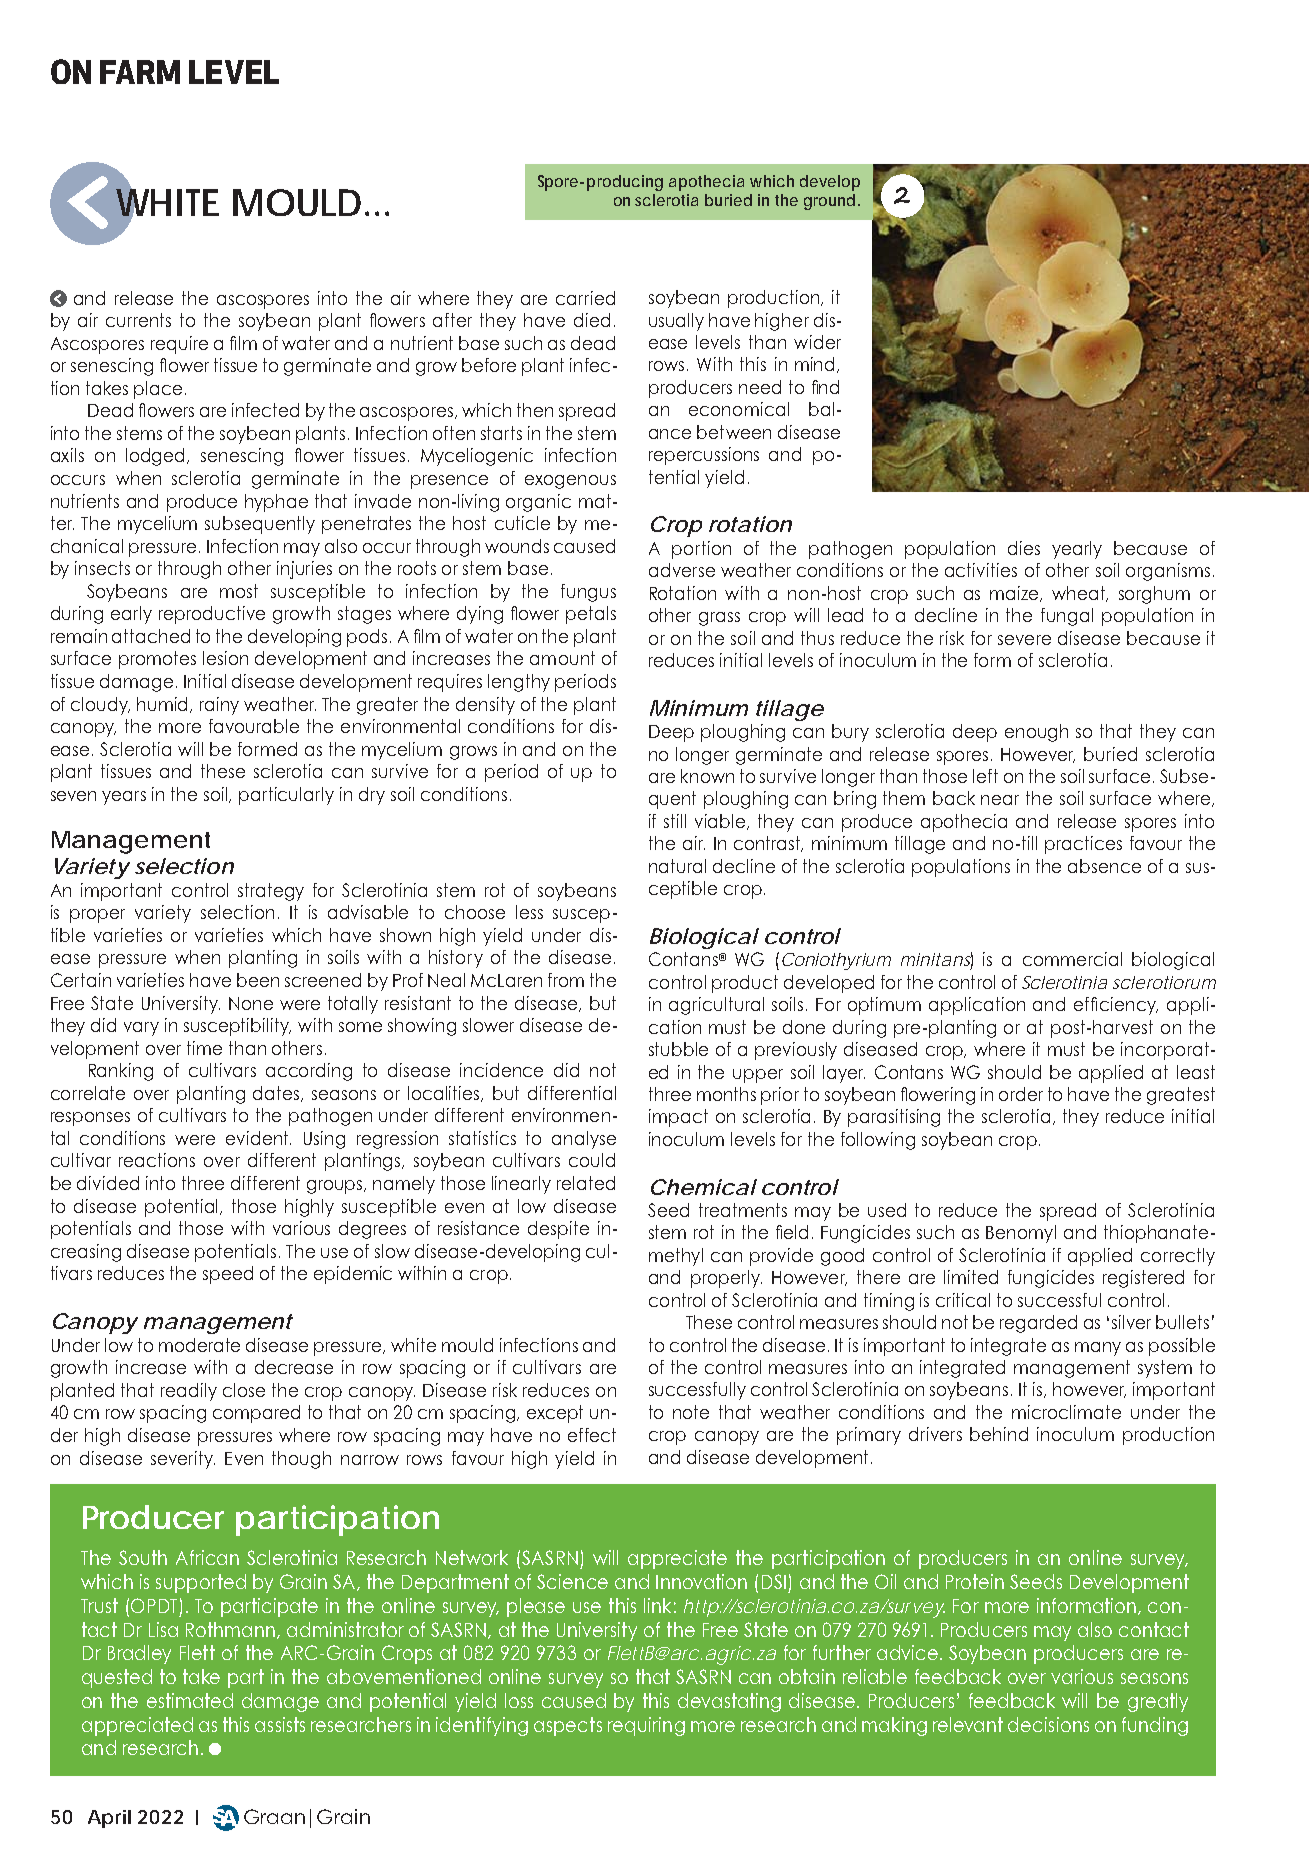 This screenshot has width=1309, height=1851. What do you see at coordinates (691, 1412) in the screenshot?
I see `note` at bounding box center [691, 1412].
